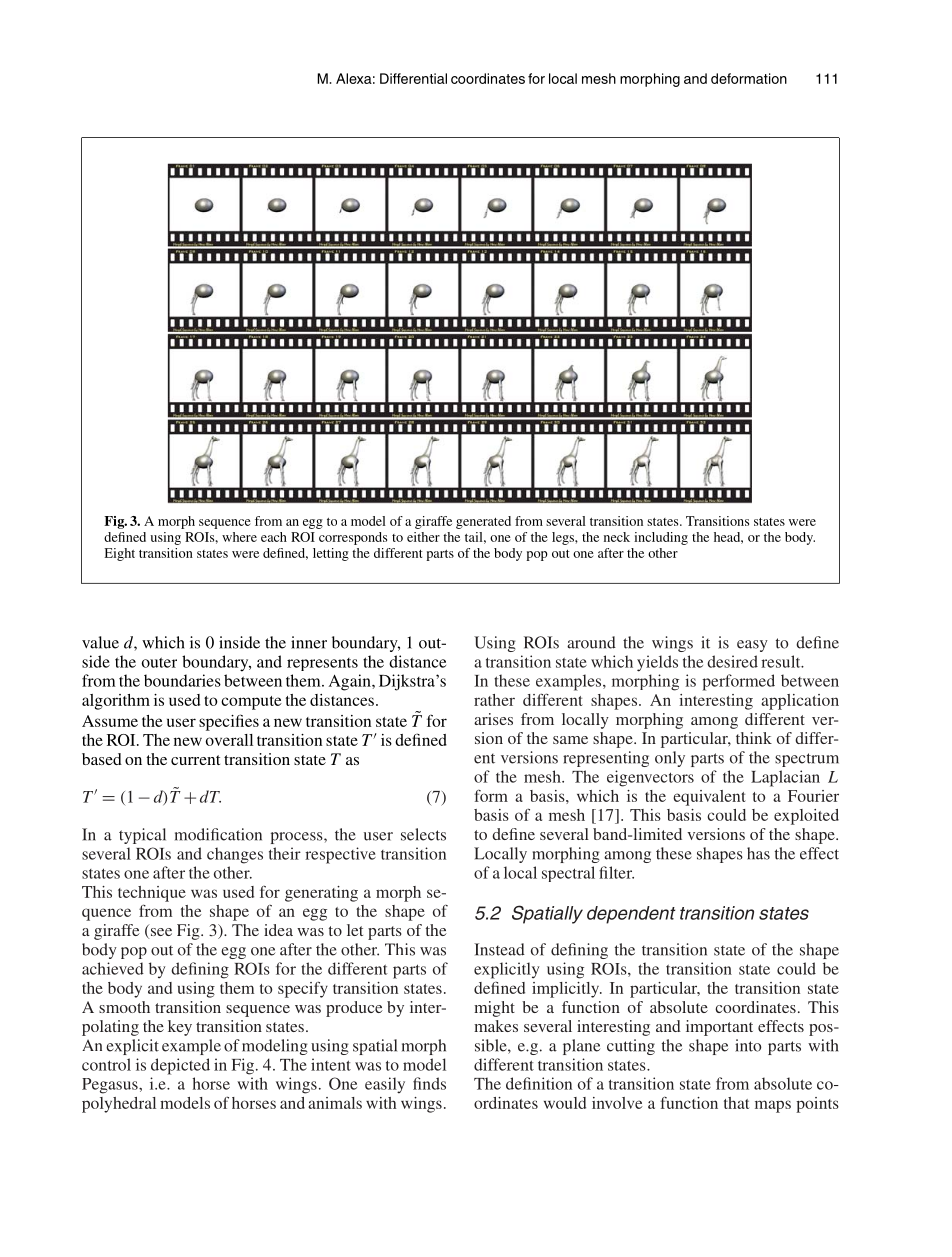 The height and width of the document is (1257, 952). Describe the element at coordinates (758, 853) in the document. I see `has` at that location.
